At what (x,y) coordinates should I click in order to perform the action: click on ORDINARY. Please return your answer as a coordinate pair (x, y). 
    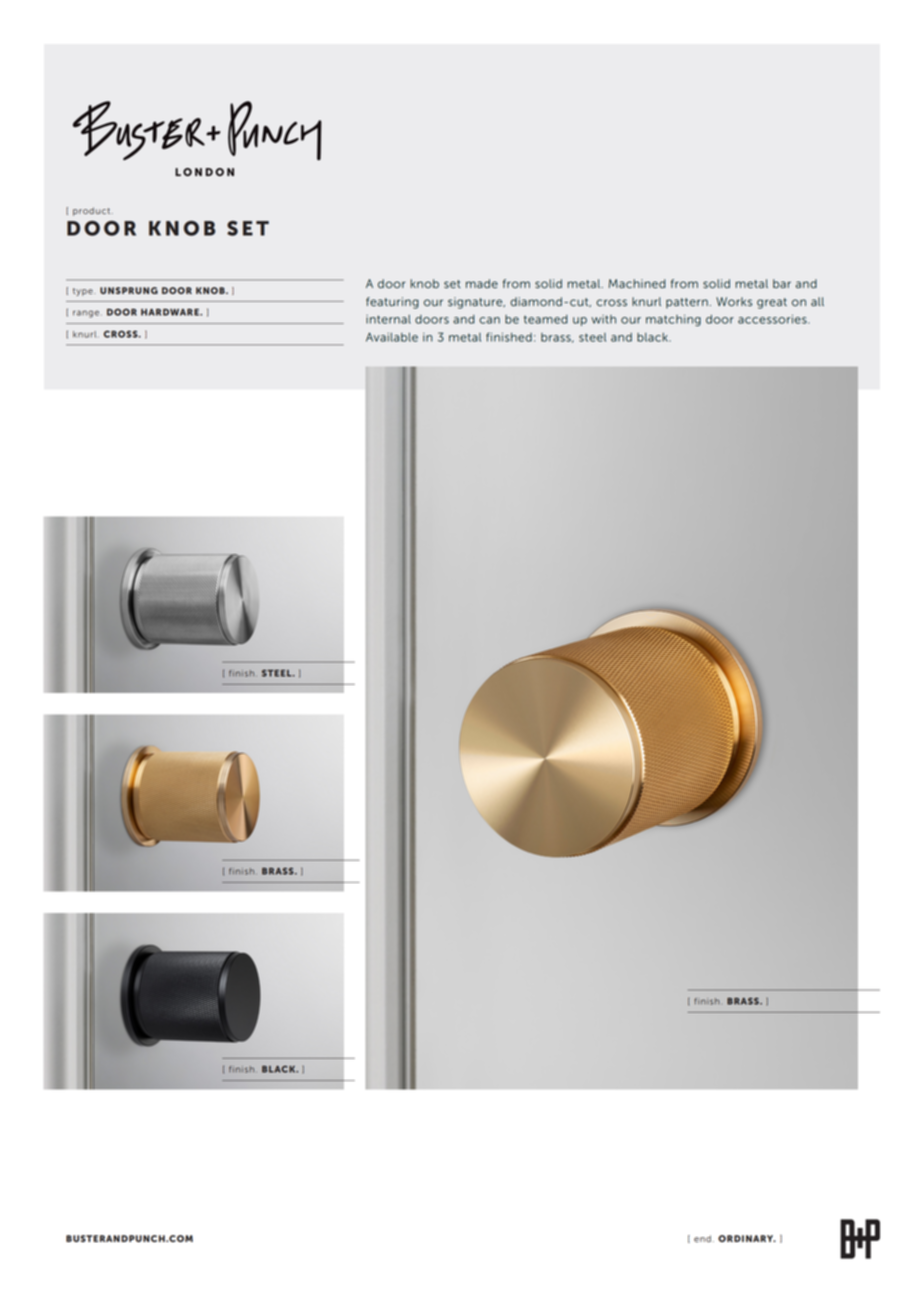
    Looking at the image, I should click on (747, 1238).
